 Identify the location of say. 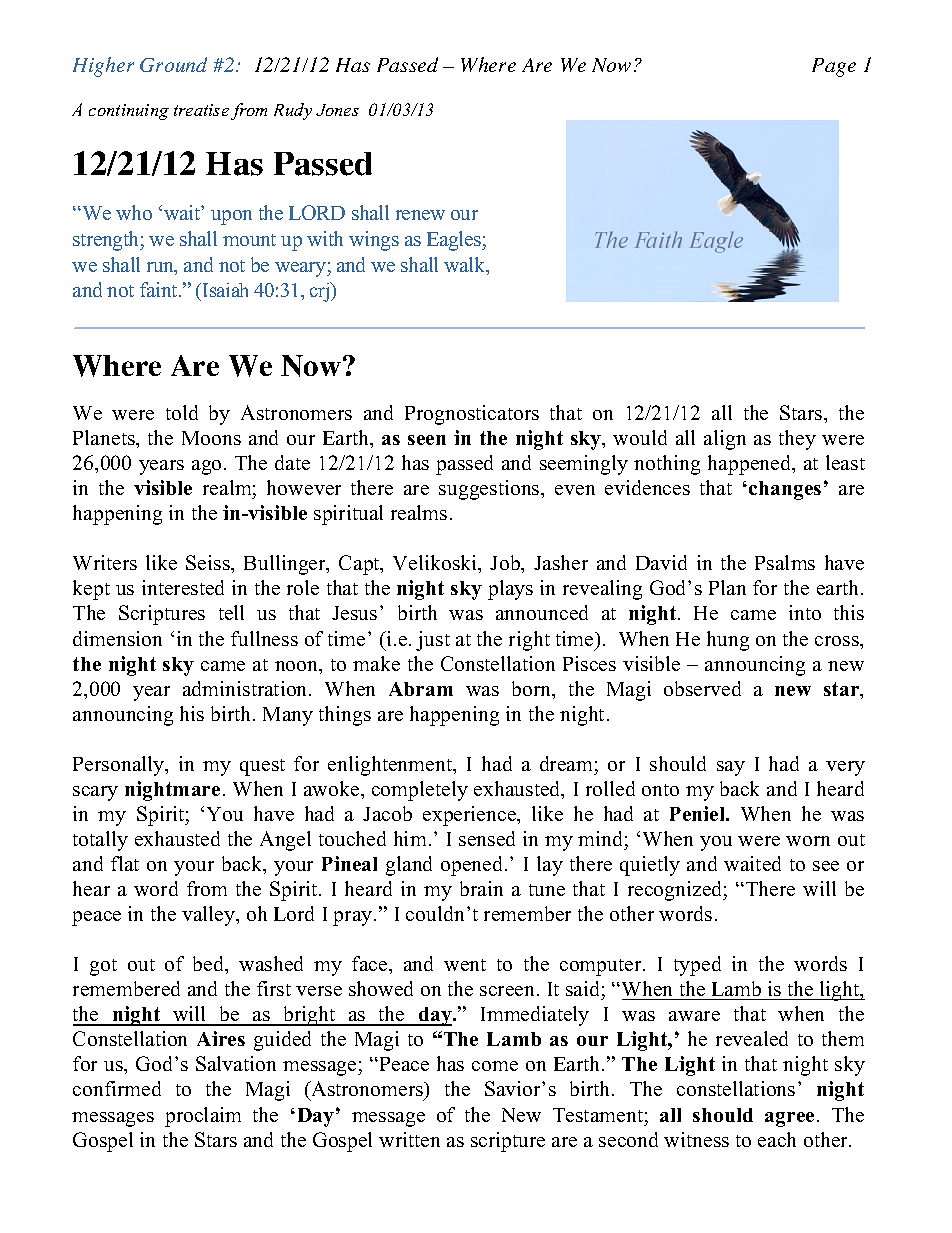
(731, 768).
